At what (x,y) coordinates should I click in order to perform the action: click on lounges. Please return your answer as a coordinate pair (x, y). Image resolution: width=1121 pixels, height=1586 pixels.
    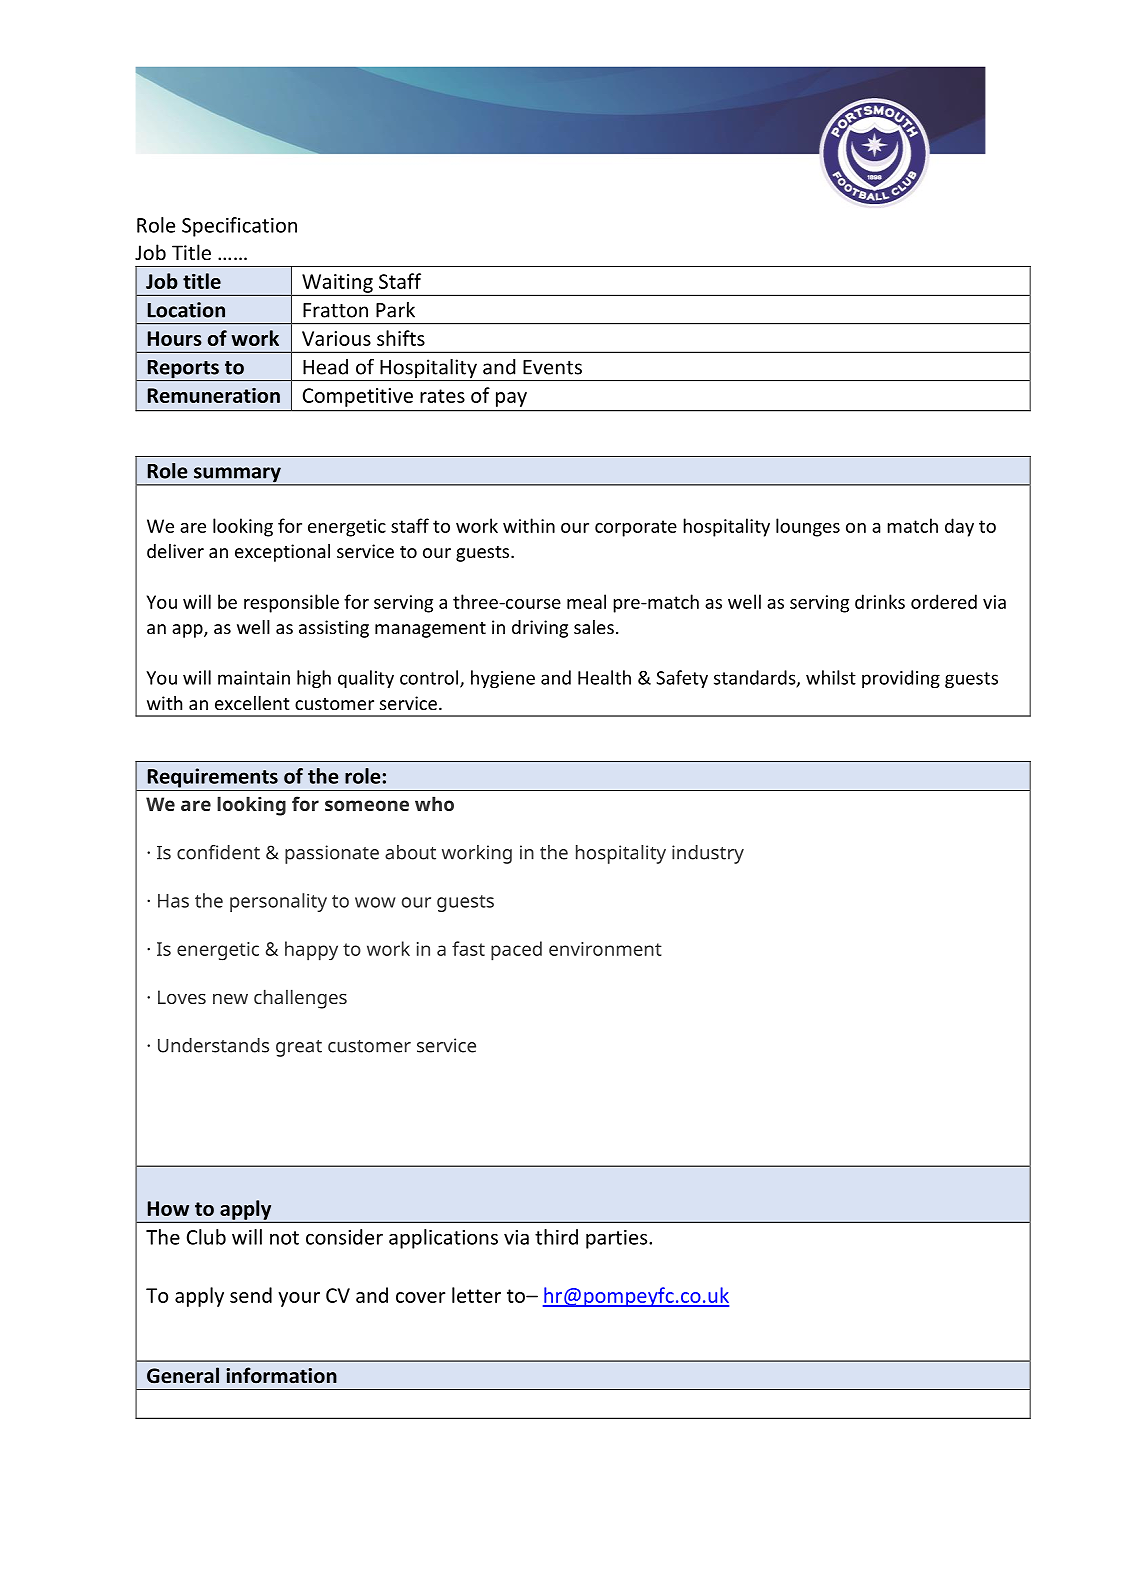
    Looking at the image, I should click on (808, 527).
